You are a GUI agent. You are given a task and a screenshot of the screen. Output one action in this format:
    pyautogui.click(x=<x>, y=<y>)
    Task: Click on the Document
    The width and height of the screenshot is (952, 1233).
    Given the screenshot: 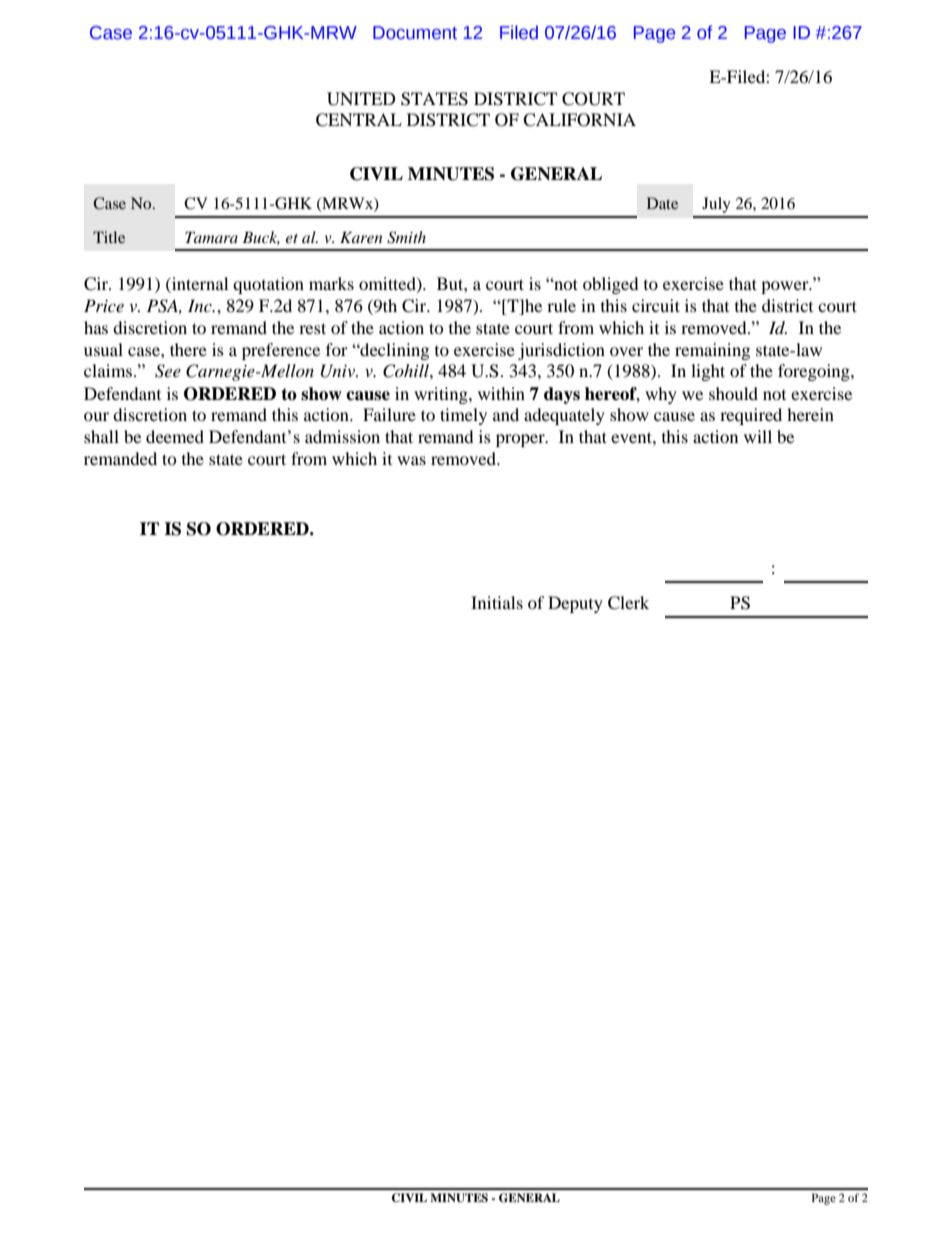 What is the action you would take?
    pyautogui.click(x=415, y=33)
